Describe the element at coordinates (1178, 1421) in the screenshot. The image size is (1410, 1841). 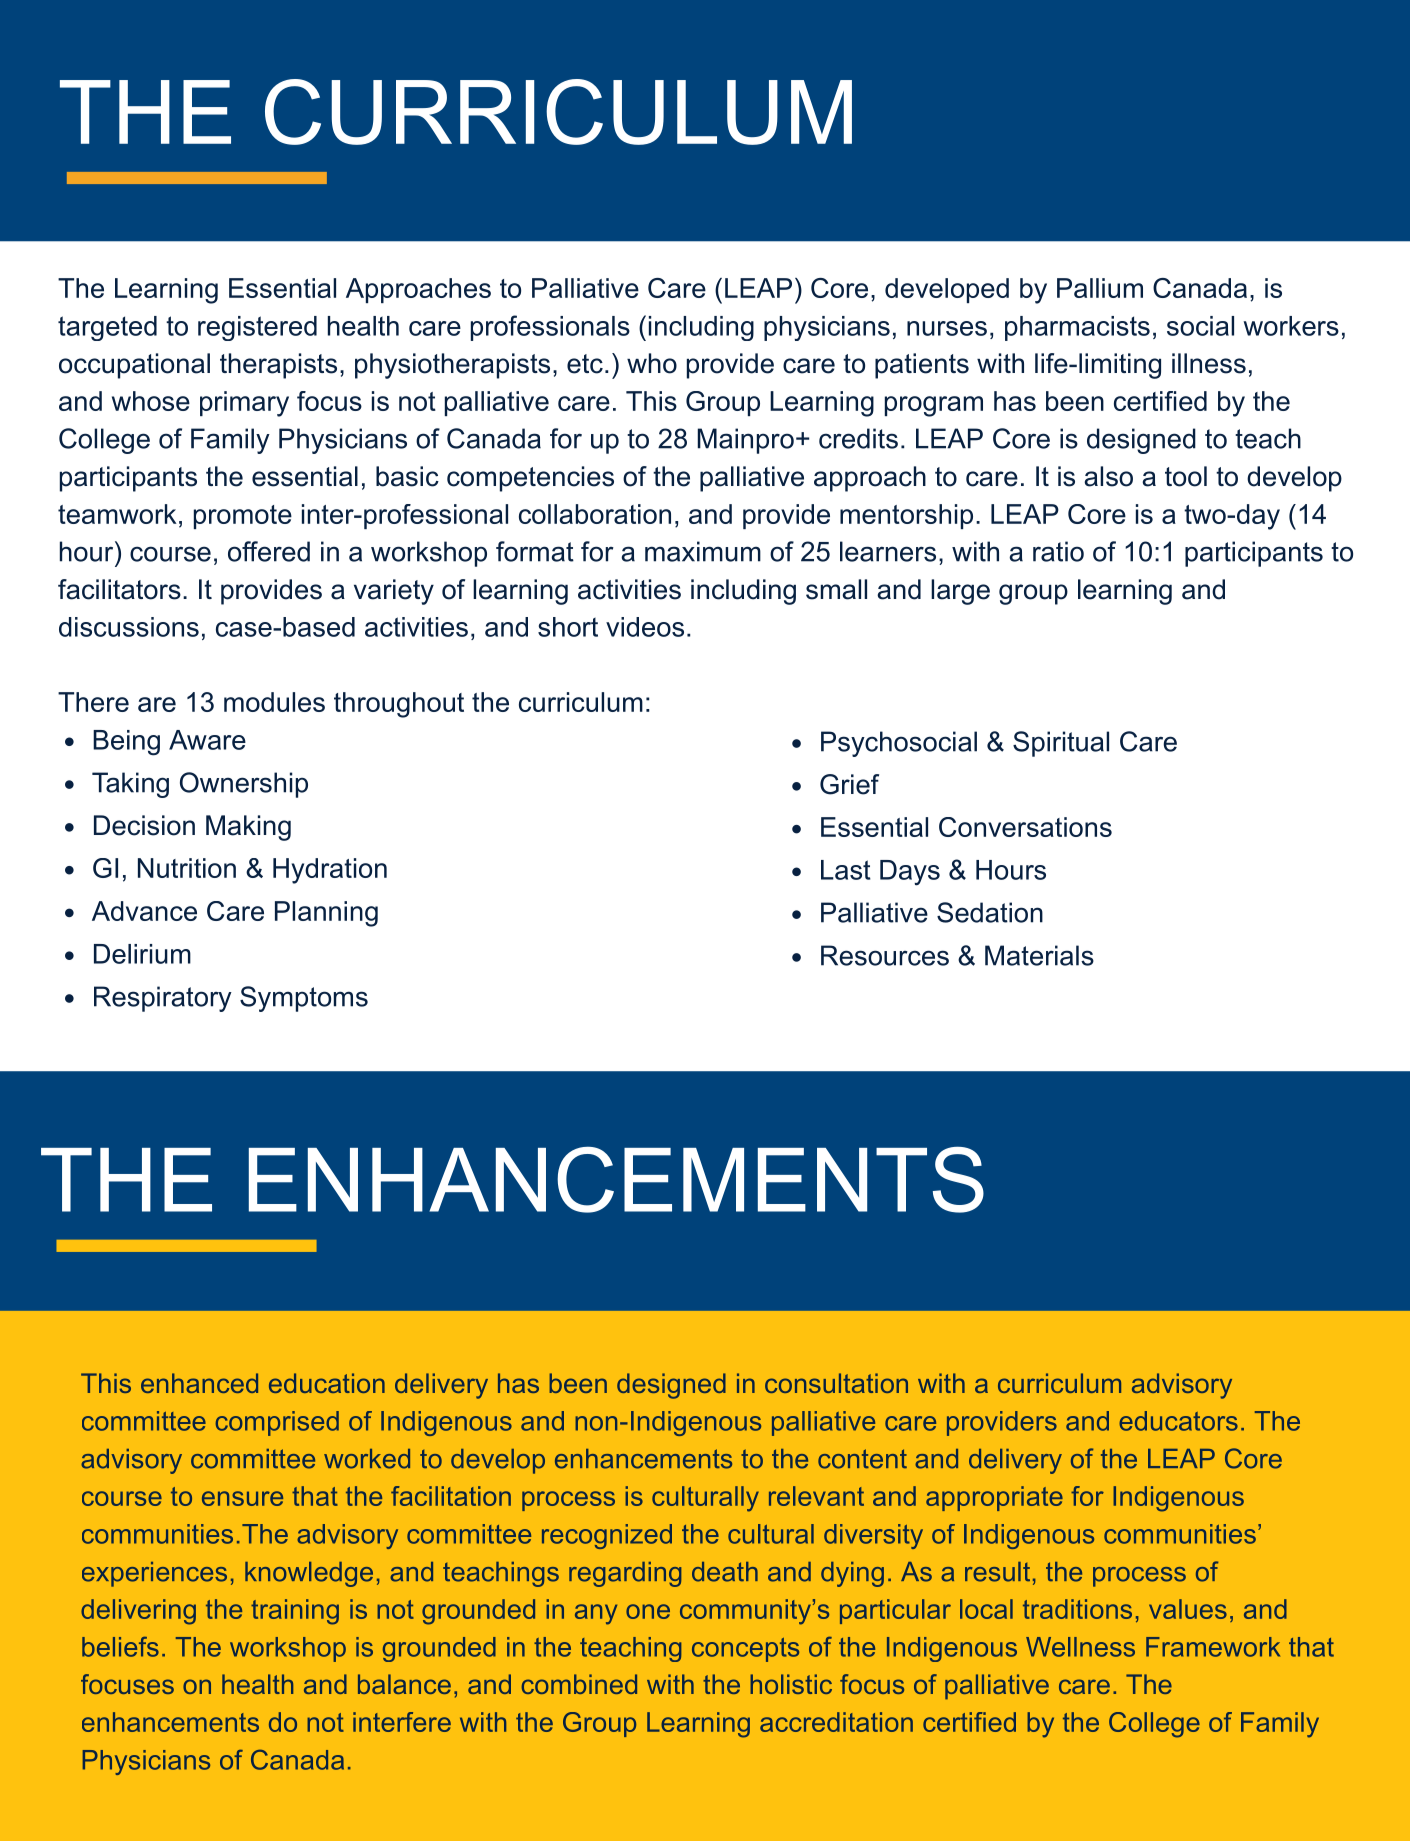
I see `educators` at that location.
